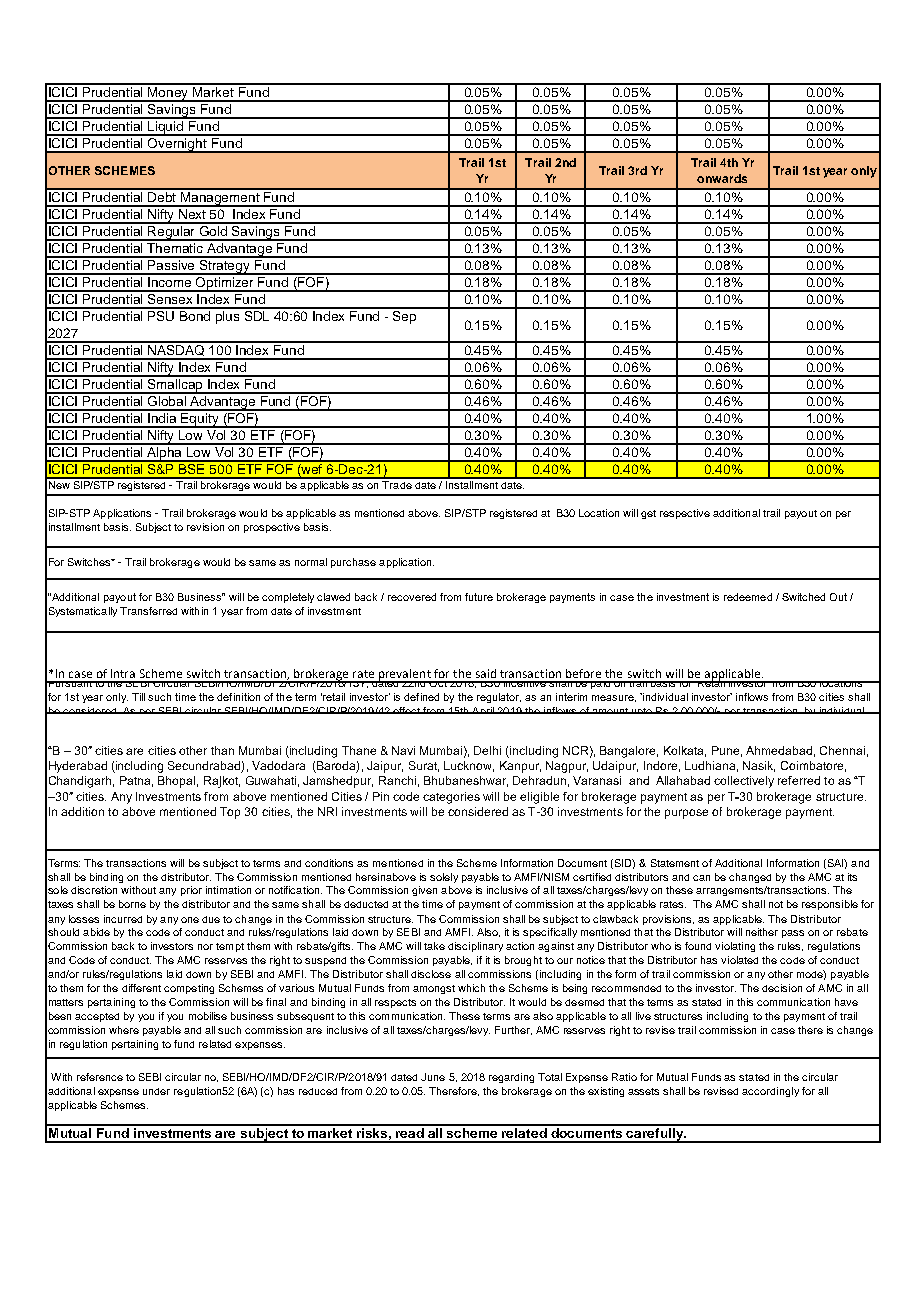 The width and height of the document is (924, 1308). What do you see at coordinates (148, 611) in the document?
I see `Transferred` at bounding box center [148, 611].
